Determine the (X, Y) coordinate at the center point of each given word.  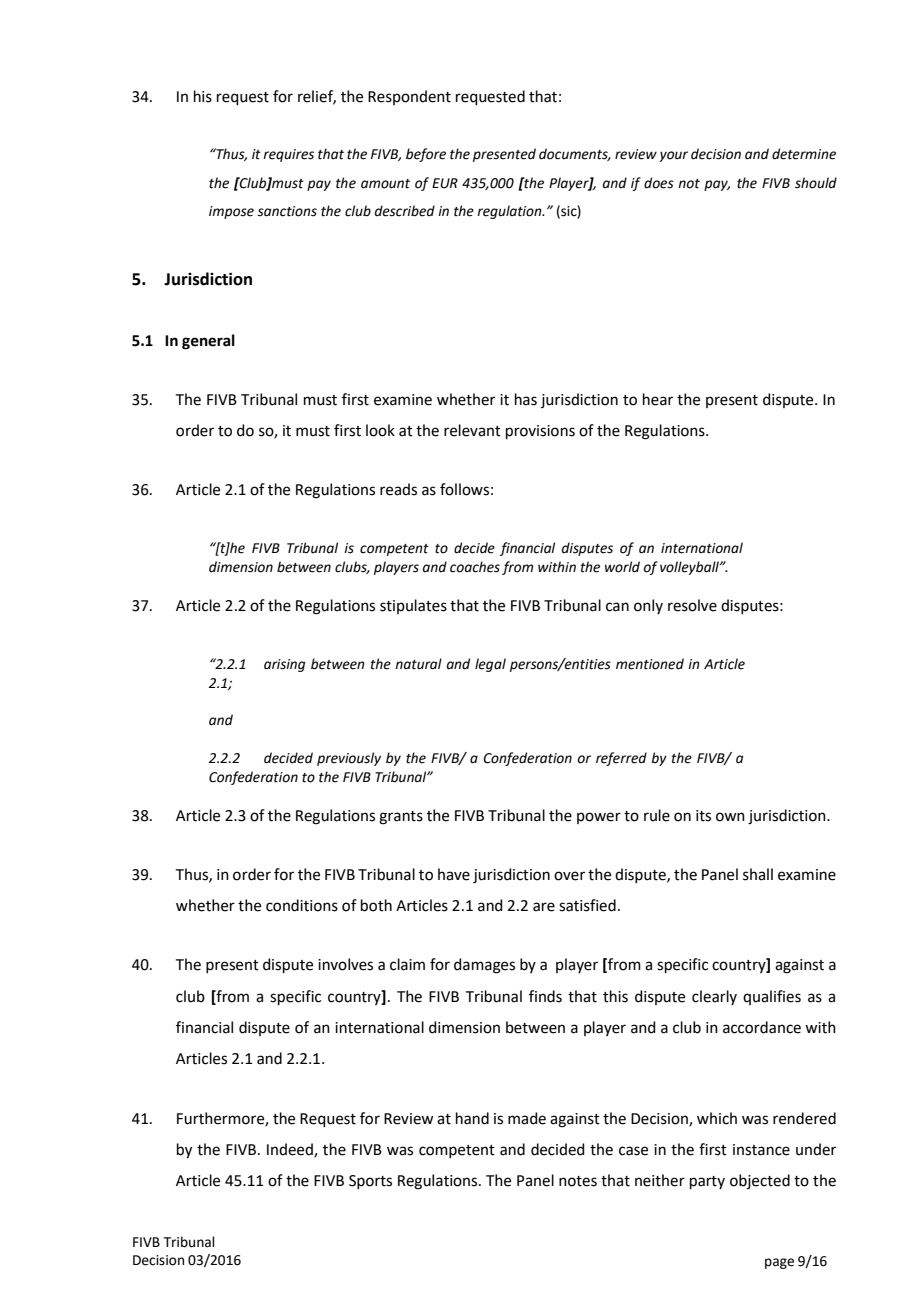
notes (578, 1181)
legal (490, 665)
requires (288, 155)
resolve (692, 605)
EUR (445, 183)
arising (284, 665)
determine (804, 154)
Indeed (291, 1150)
